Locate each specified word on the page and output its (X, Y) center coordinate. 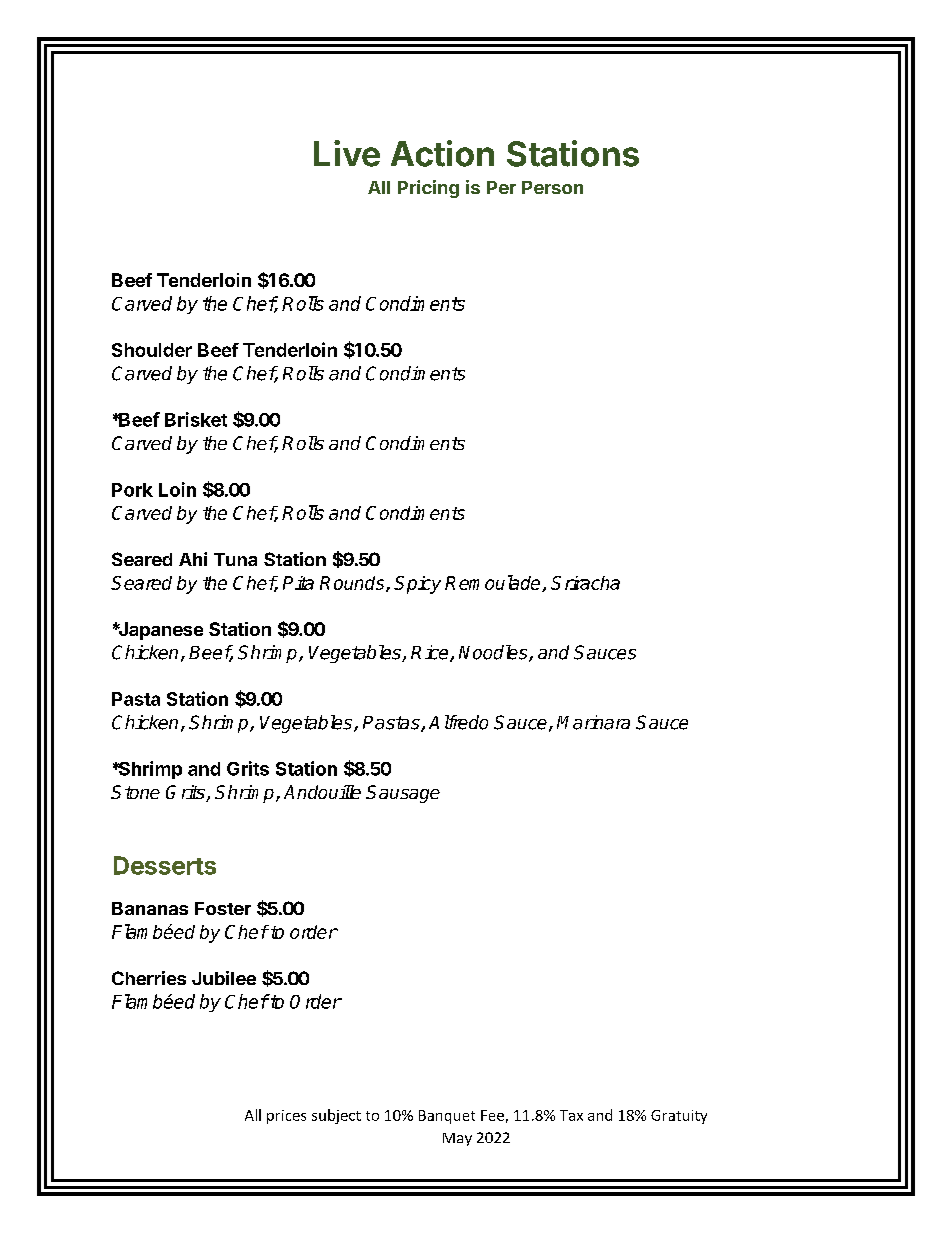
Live (347, 153)
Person (552, 187)
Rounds (353, 584)
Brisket (196, 419)
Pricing (428, 189)
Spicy (417, 585)
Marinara (593, 722)
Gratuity (679, 1117)
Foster (223, 908)
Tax (571, 1115)
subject (336, 1116)
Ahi (193, 559)
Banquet (447, 1117)
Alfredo (458, 722)
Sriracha (585, 583)
